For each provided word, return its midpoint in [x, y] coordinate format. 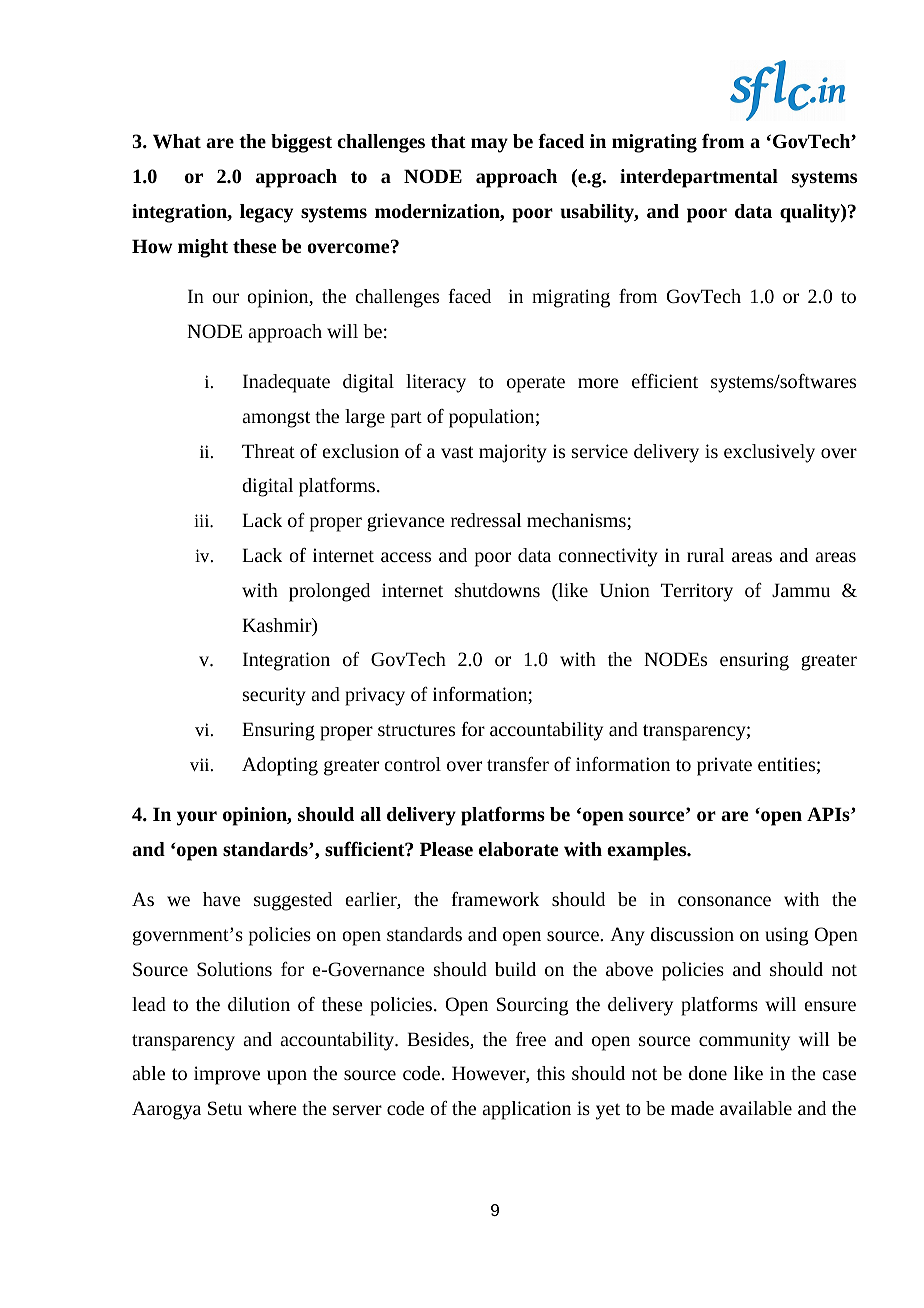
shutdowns [497, 590]
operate [536, 384]
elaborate [518, 849]
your [197, 818]
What [177, 141]
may [489, 145]
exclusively [769, 453]
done [708, 1073]
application [526, 1110]
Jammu [801, 590]
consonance [724, 901]
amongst [276, 419]
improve [227, 1075]
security [274, 696]
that [448, 141]
